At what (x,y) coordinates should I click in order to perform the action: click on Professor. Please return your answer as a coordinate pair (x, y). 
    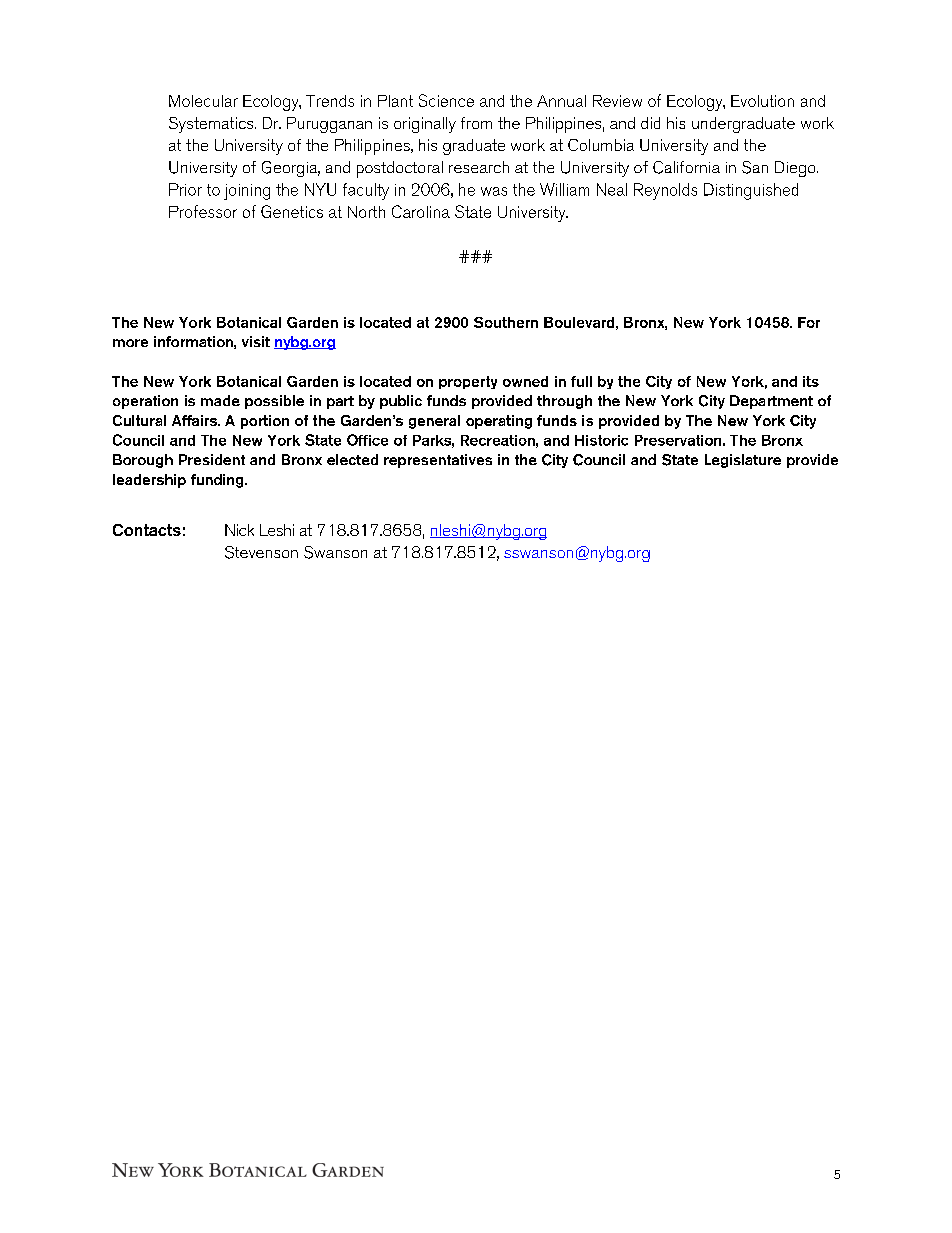
    Looking at the image, I should click on (203, 211).
